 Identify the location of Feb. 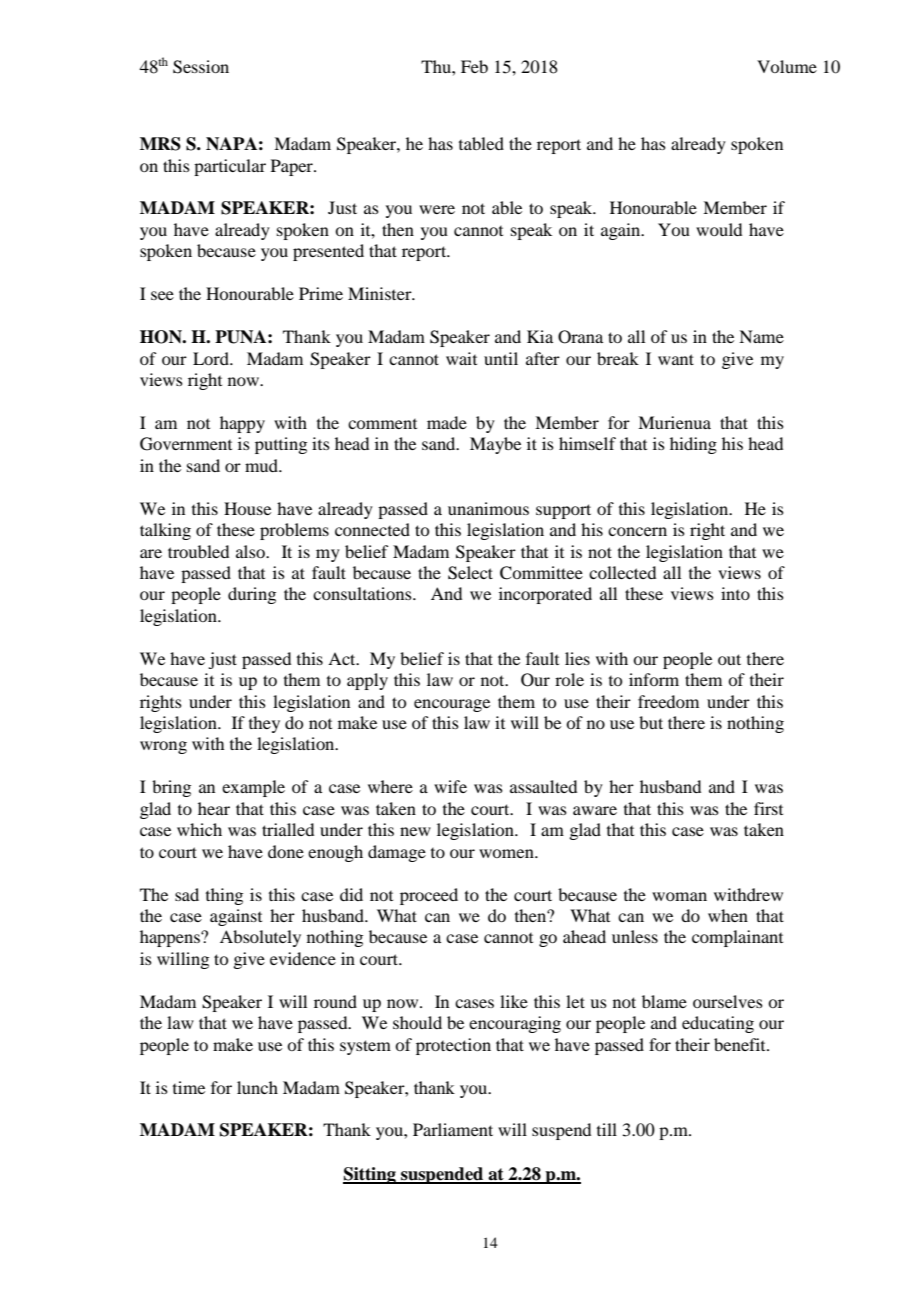
(474, 66).
